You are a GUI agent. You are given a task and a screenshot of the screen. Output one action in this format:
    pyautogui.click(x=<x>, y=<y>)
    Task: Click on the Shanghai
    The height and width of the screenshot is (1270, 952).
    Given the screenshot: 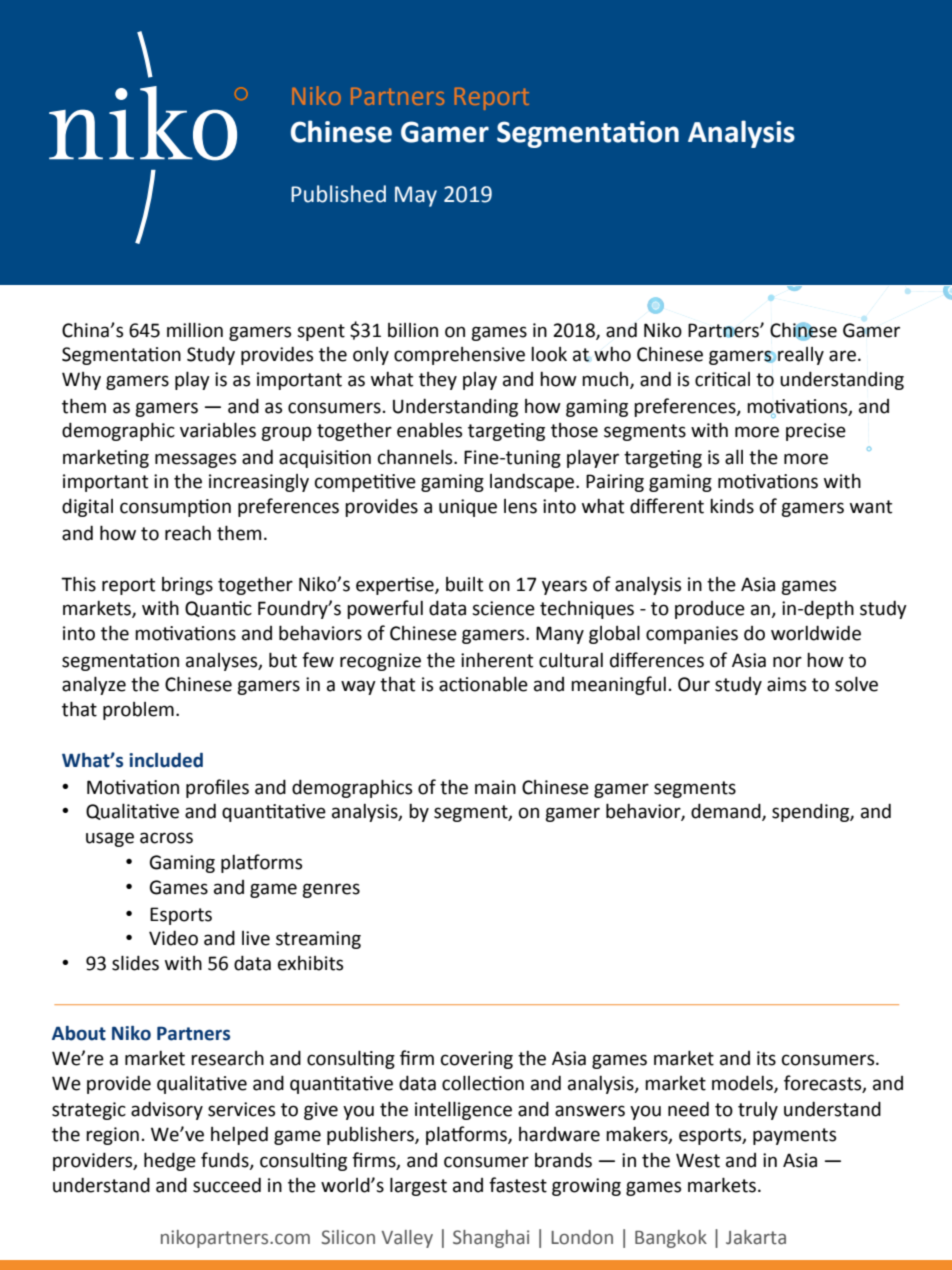 What is the action you would take?
    pyautogui.click(x=491, y=1239)
